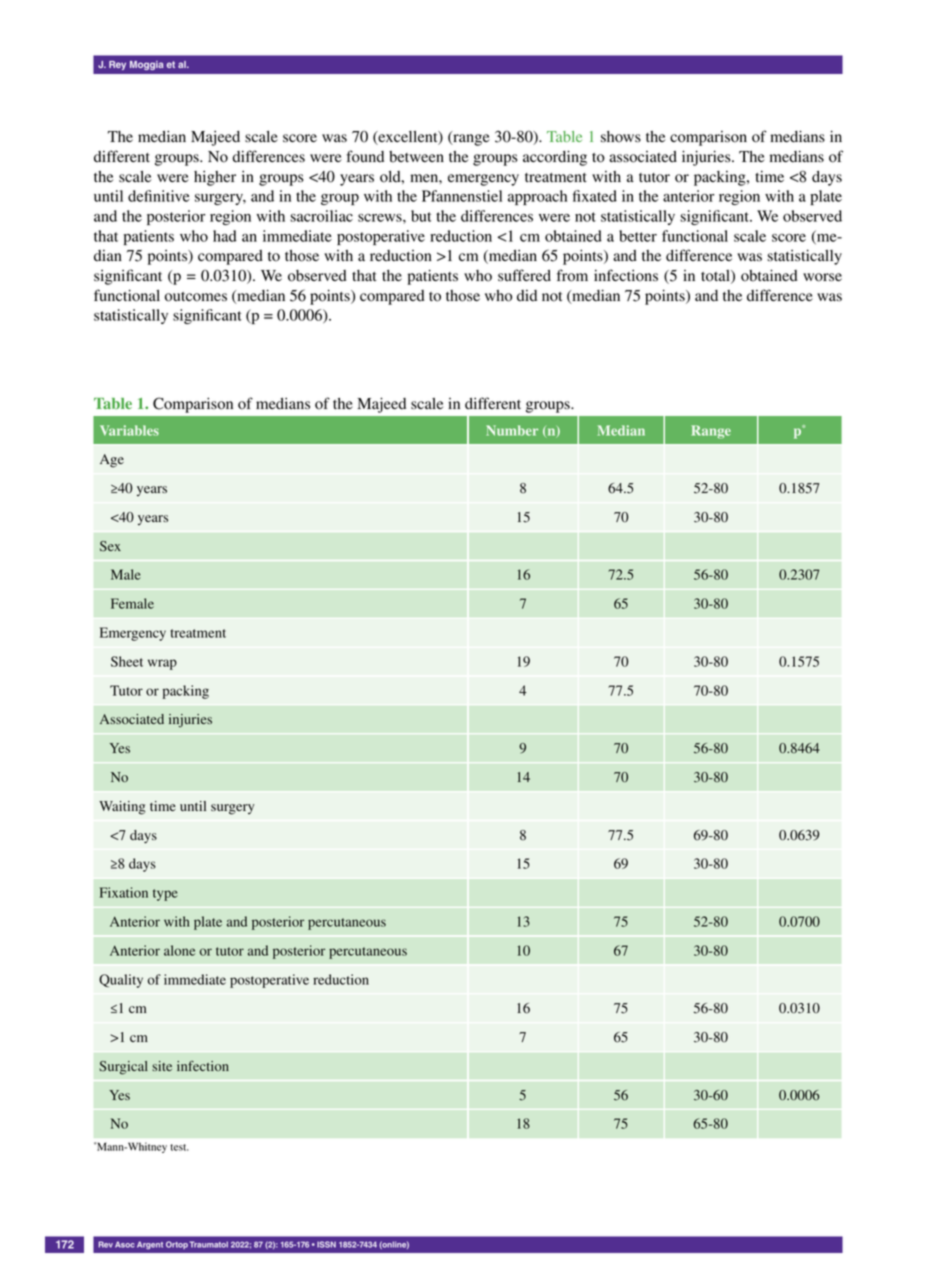 The image size is (936, 1288). What do you see at coordinates (416, 157) in the screenshot?
I see `between` at bounding box center [416, 157].
